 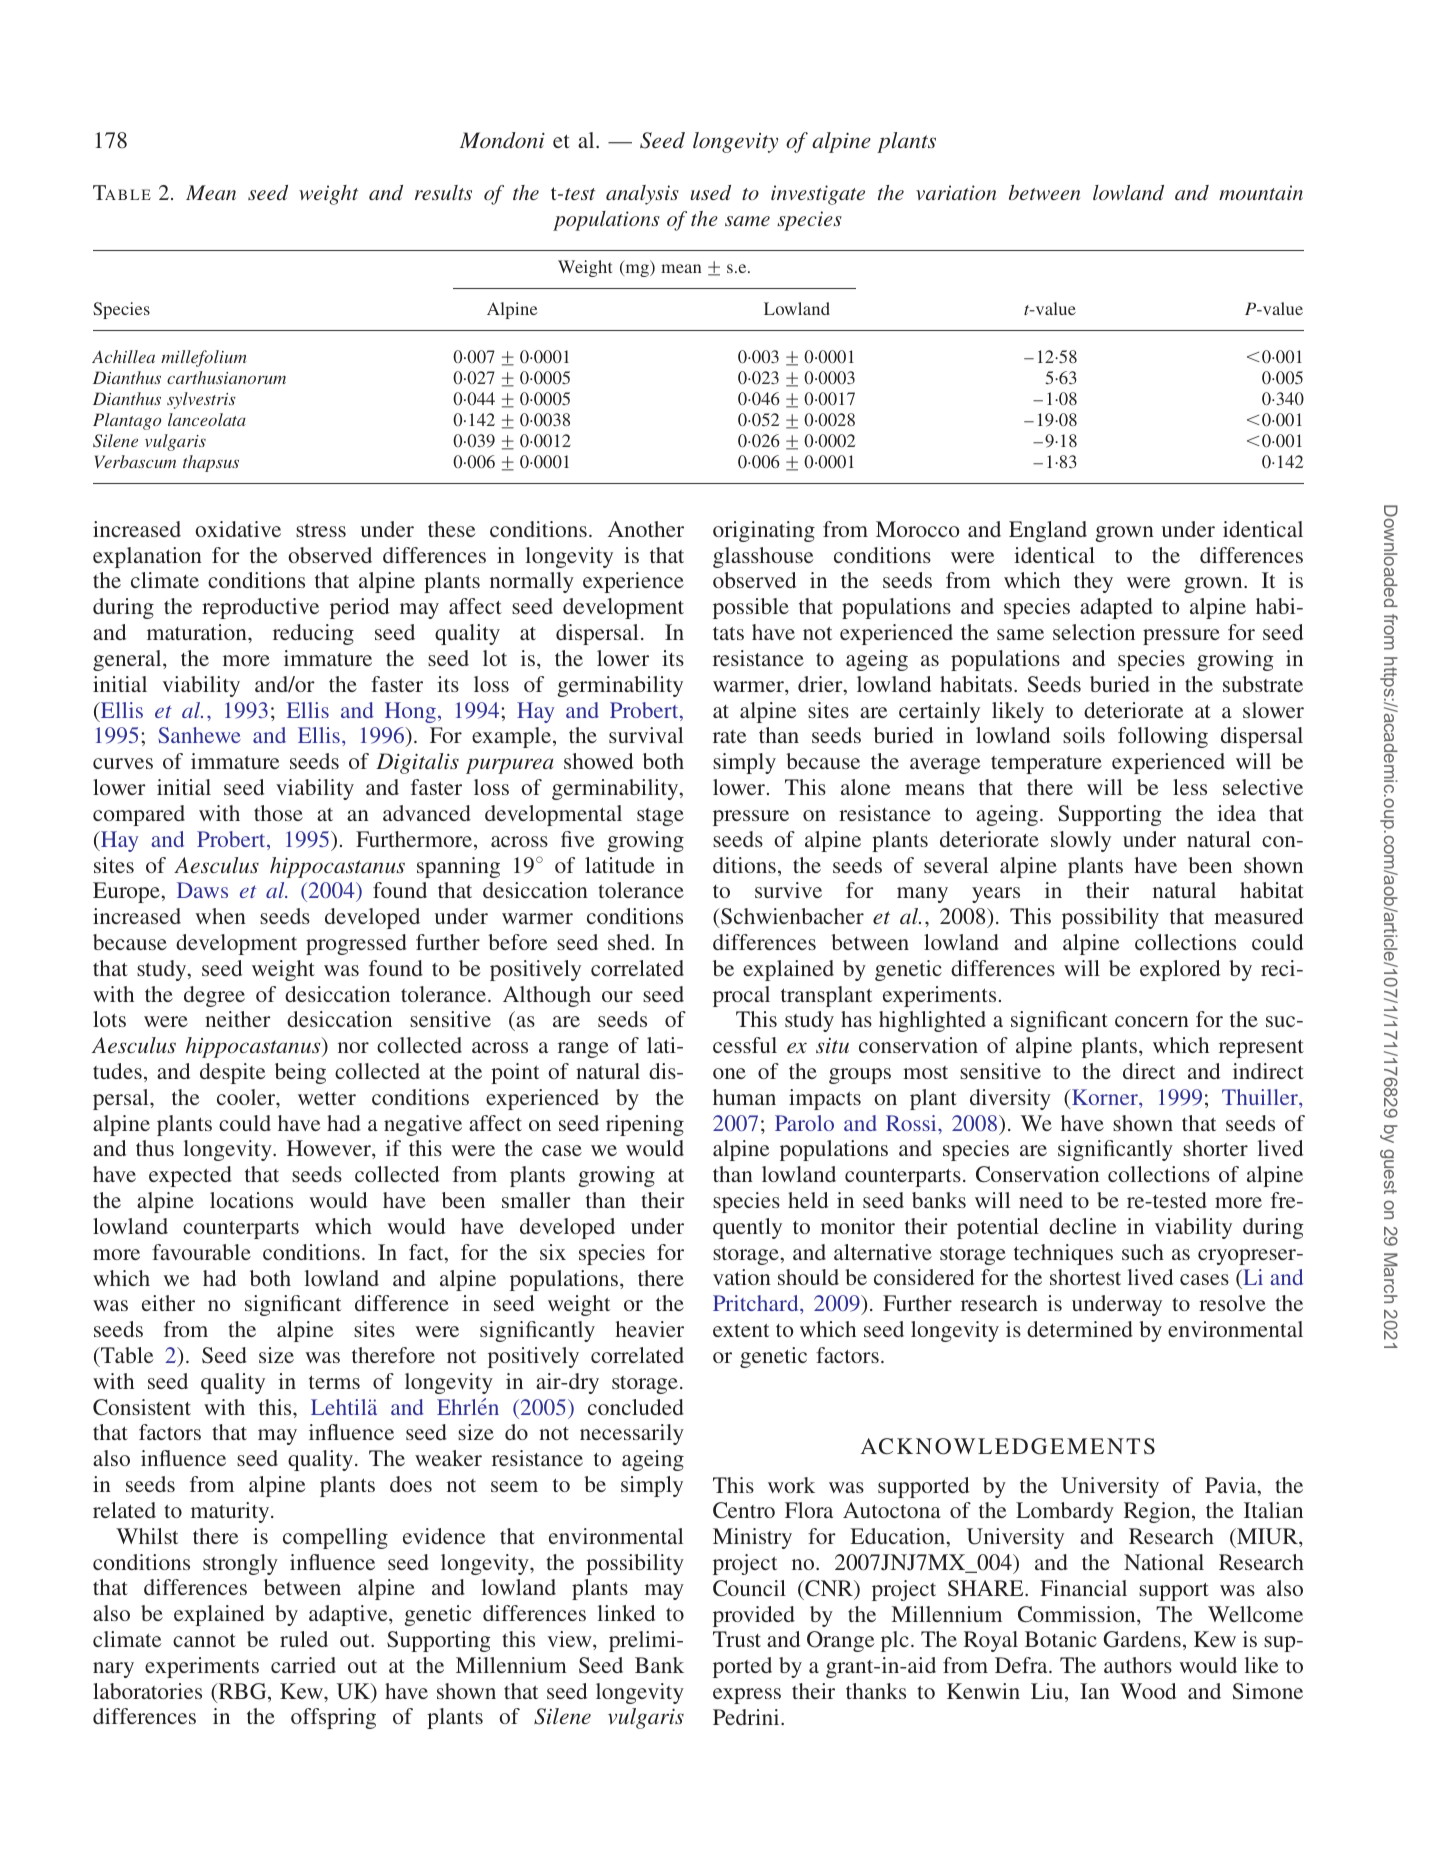 What do you see at coordinates (1180, 970) in the image?
I see `explored` at bounding box center [1180, 970].
